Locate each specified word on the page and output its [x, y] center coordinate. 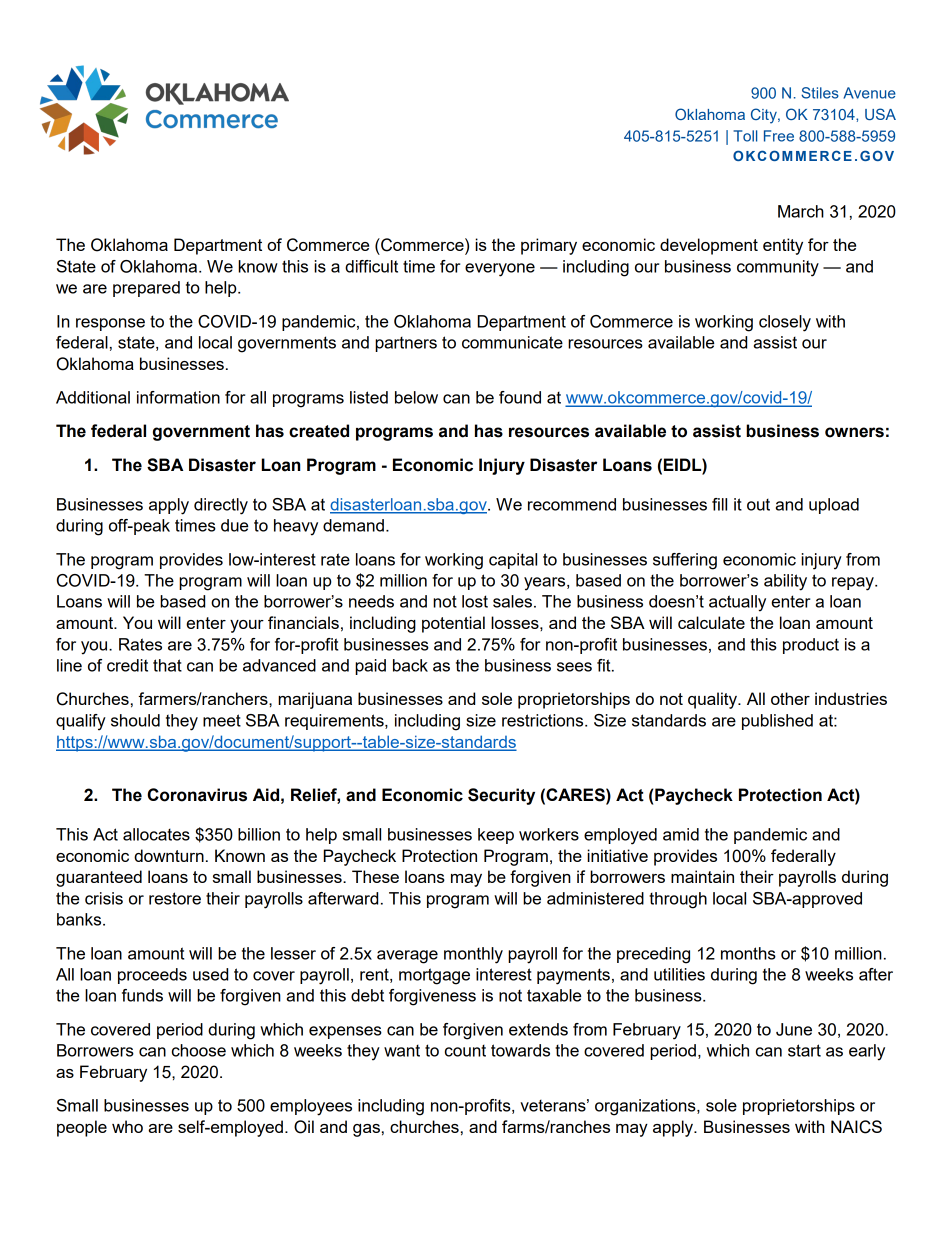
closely [785, 323]
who [127, 1126]
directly [221, 506]
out [758, 504]
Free [779, 136]
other [790, 698]
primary [549, 246]
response [110, 324]
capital [513, 561]
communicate [512, 342]
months [748, 953]
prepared [146, 289]
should [135, 720]
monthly [473, 955]
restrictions [544, 720]
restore [175, 898]
